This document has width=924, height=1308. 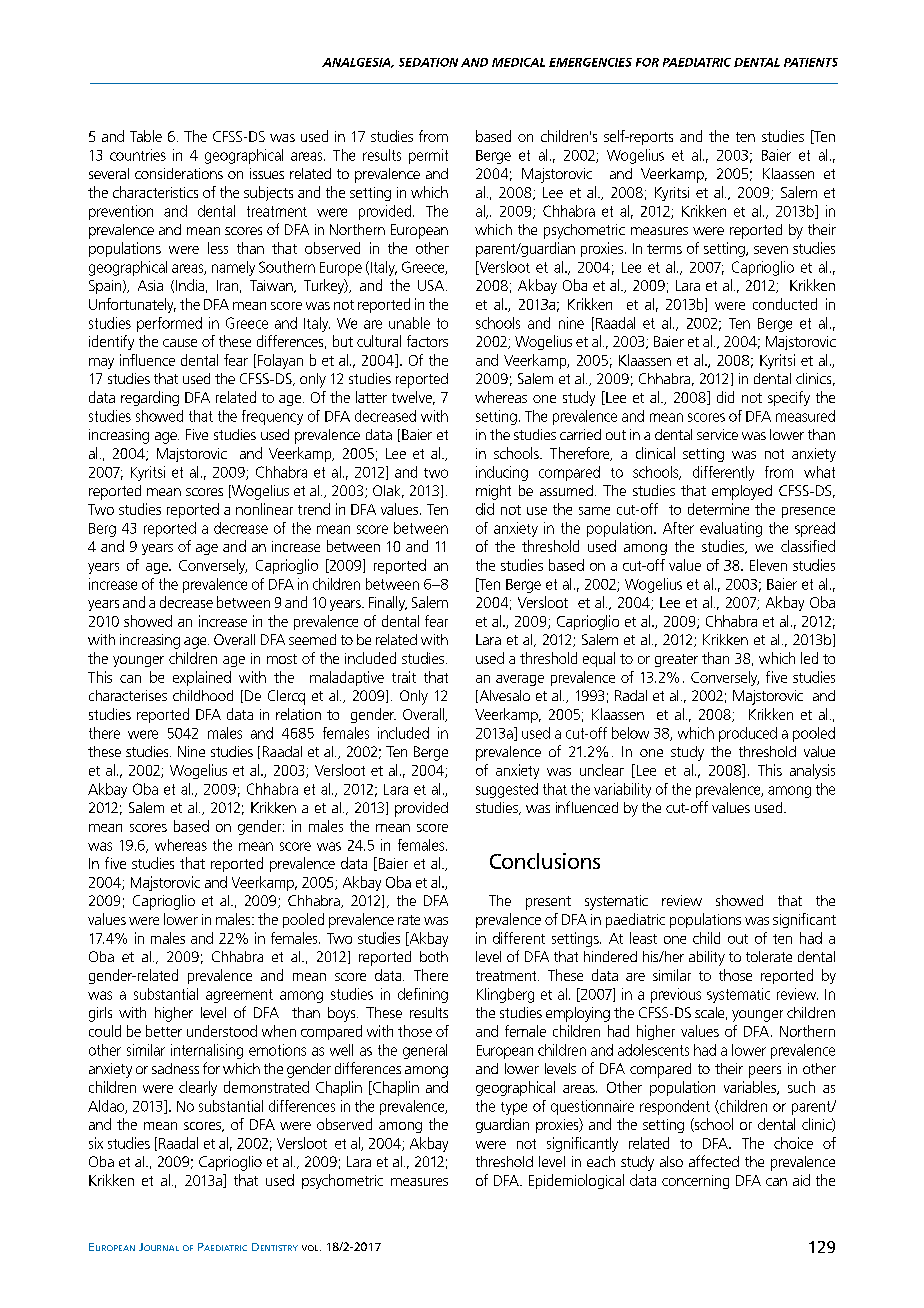 What do you see at coordinates (202, 678) in the document?
I see `explained` at bounding box center [202, 678].
